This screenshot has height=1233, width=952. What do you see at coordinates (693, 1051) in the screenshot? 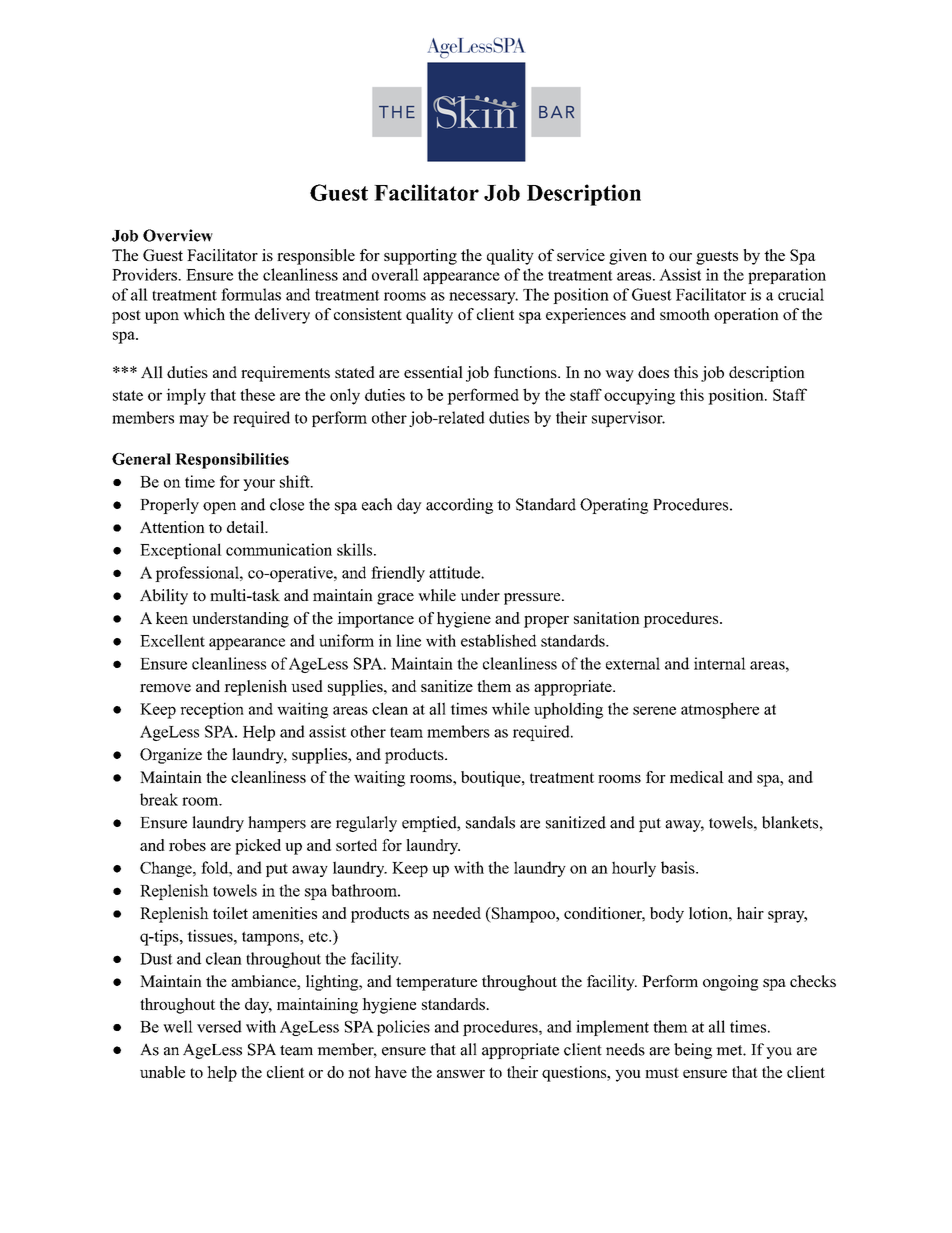
I see `being` at bounding box center [693, 1051].
